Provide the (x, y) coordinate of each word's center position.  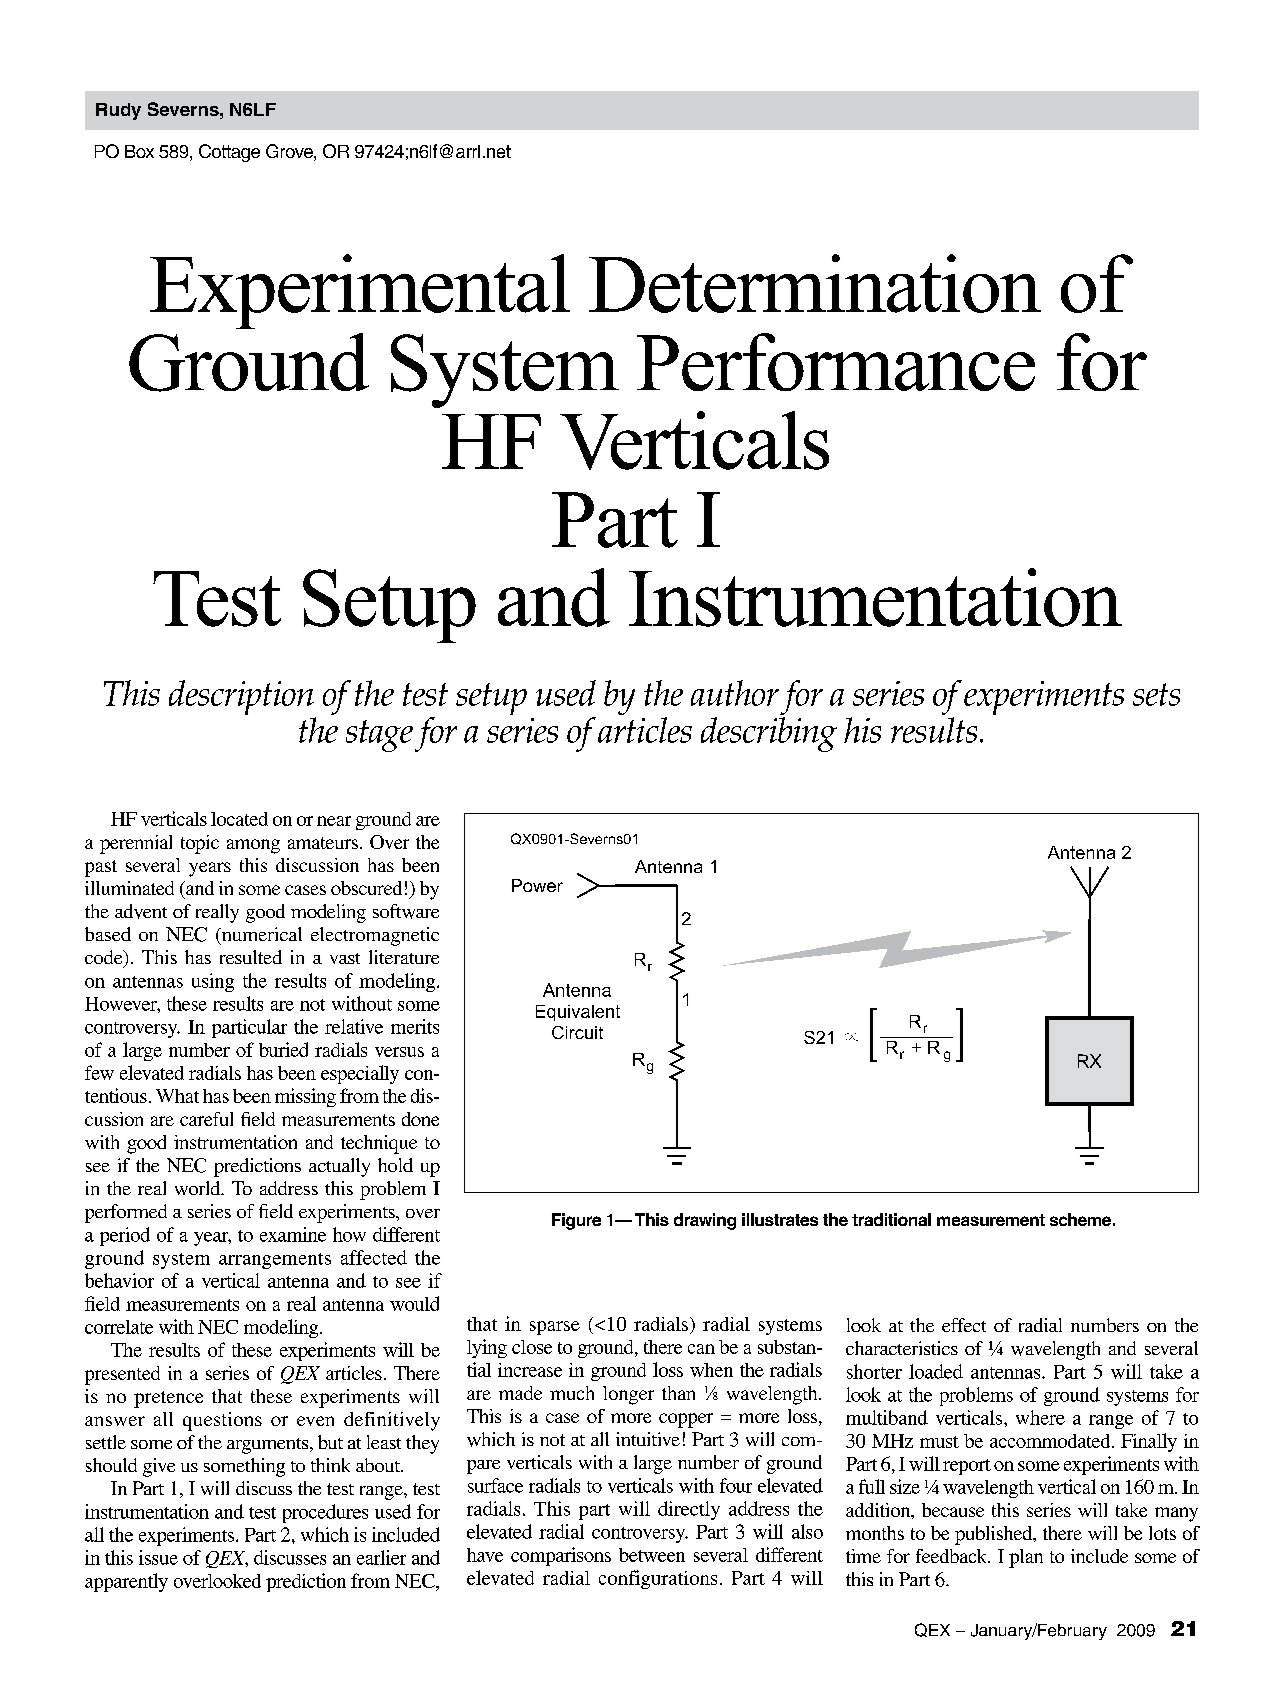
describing (769, 733)
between (652, 1555)
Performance (836, 362)
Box (139, 151)
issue (158, 1557)
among (253, 846)
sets (1156, 694)
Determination (815, 283)
